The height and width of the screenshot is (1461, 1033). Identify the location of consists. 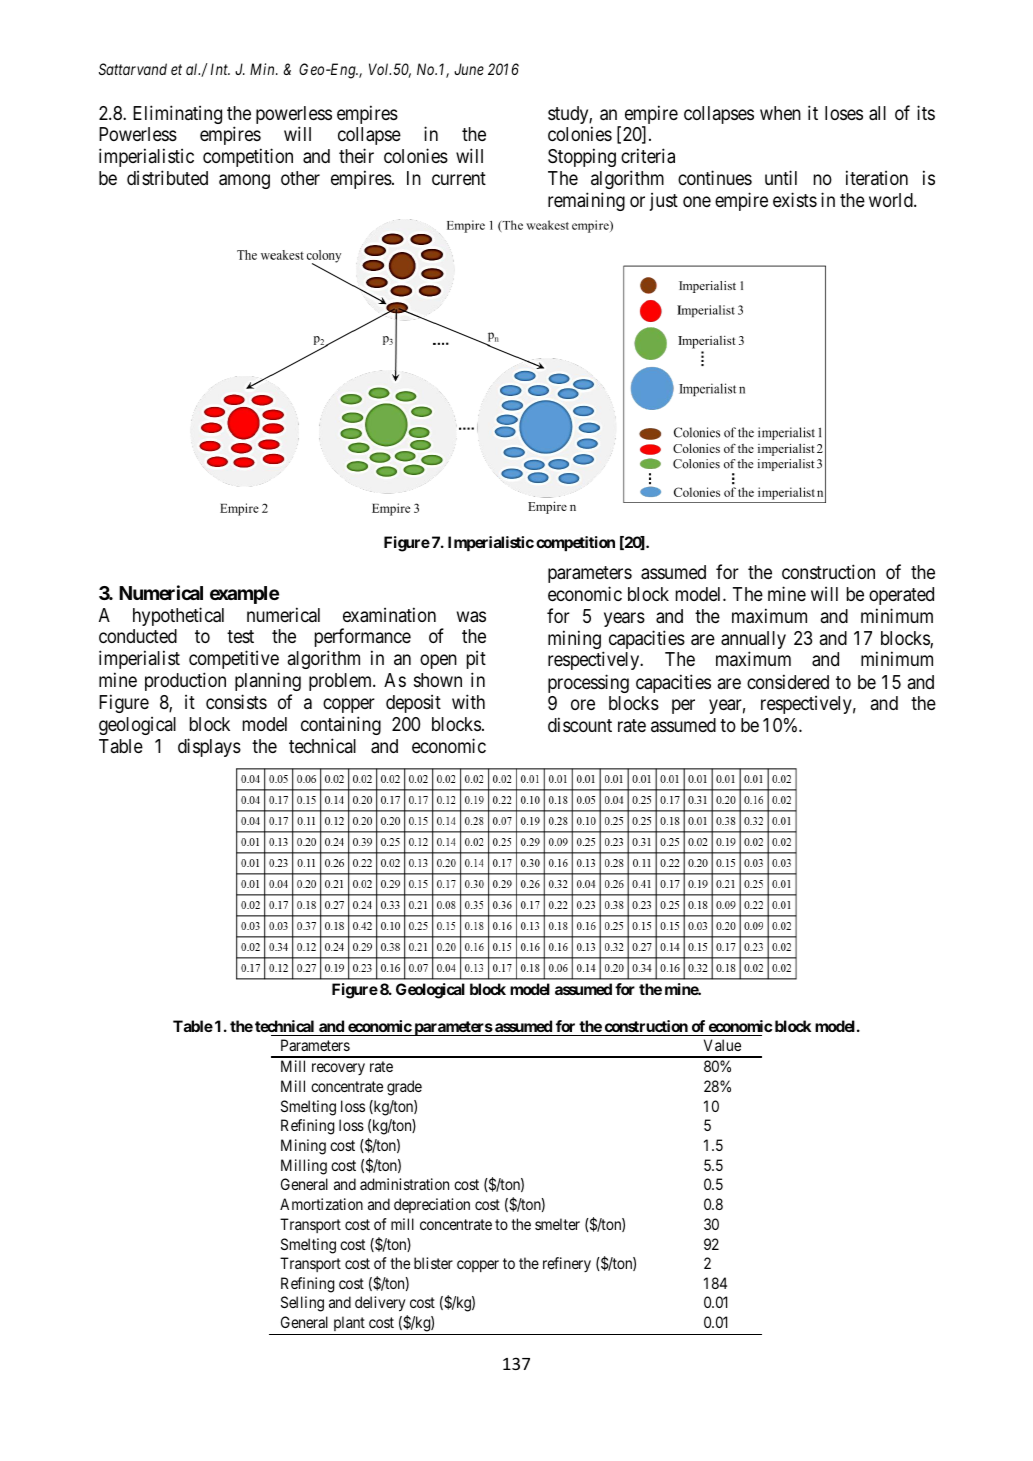
(236, 701).
